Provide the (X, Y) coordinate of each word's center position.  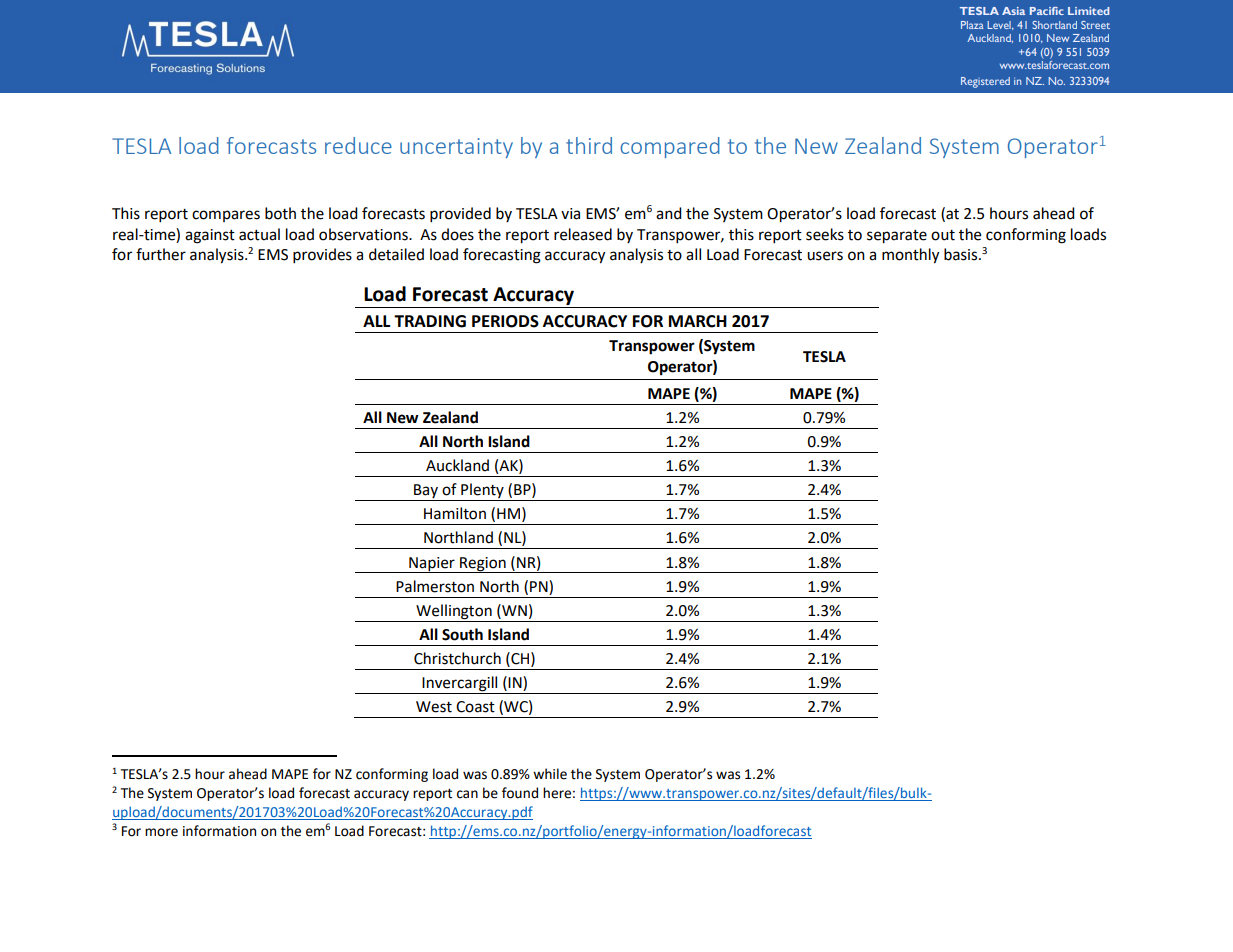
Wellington (454, 612)
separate (897, 237)
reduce (358, 145)
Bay (426, 492)
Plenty (482, 492)
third (589, 145)
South (462, 634)
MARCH (698, 321)
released (583, 234)
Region (483, 565)
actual (259, 234)
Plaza (972, 25)
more (161, 832)
